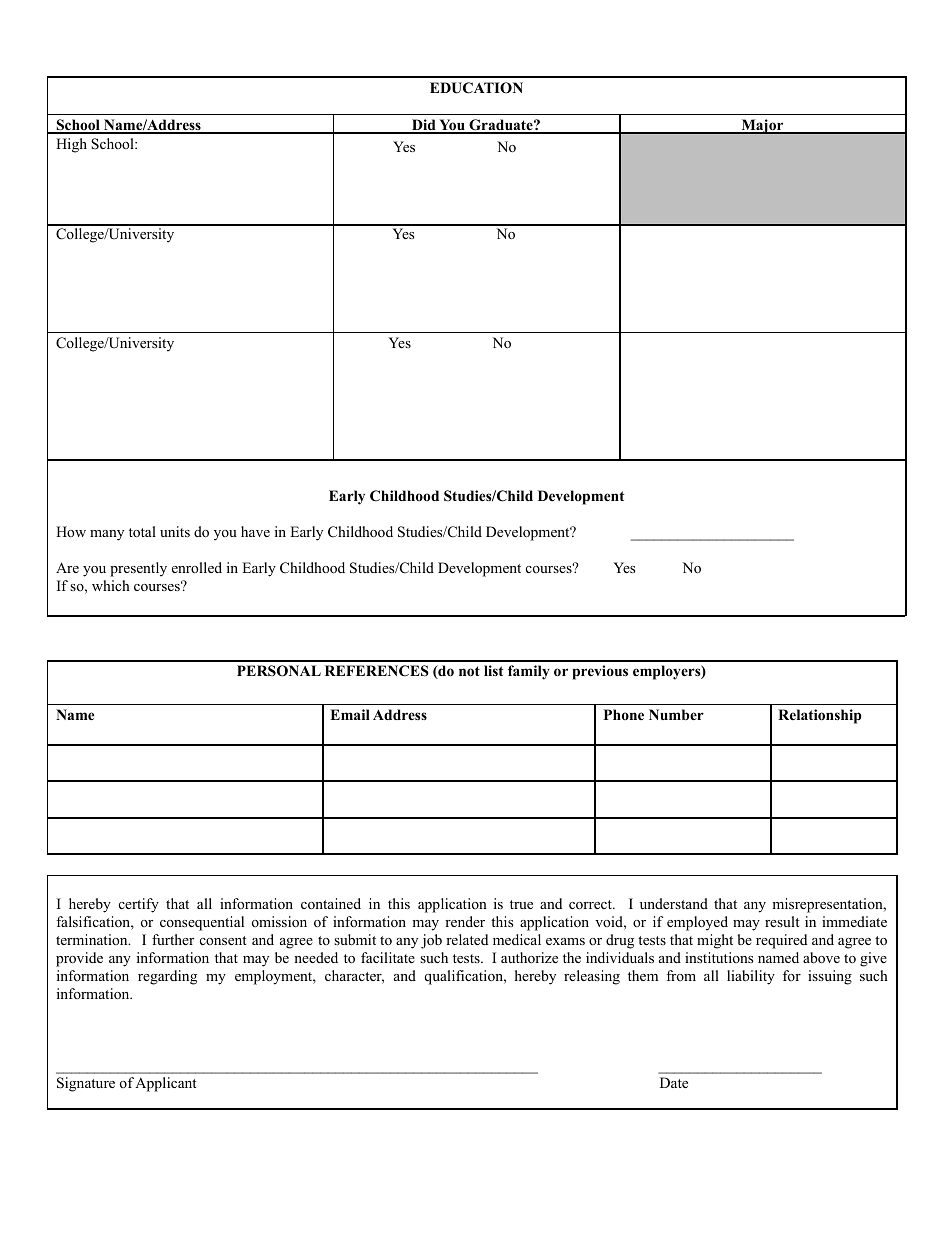 This screenshot has height=1233, width=952. I want to click on Did, so click(424, 126).
